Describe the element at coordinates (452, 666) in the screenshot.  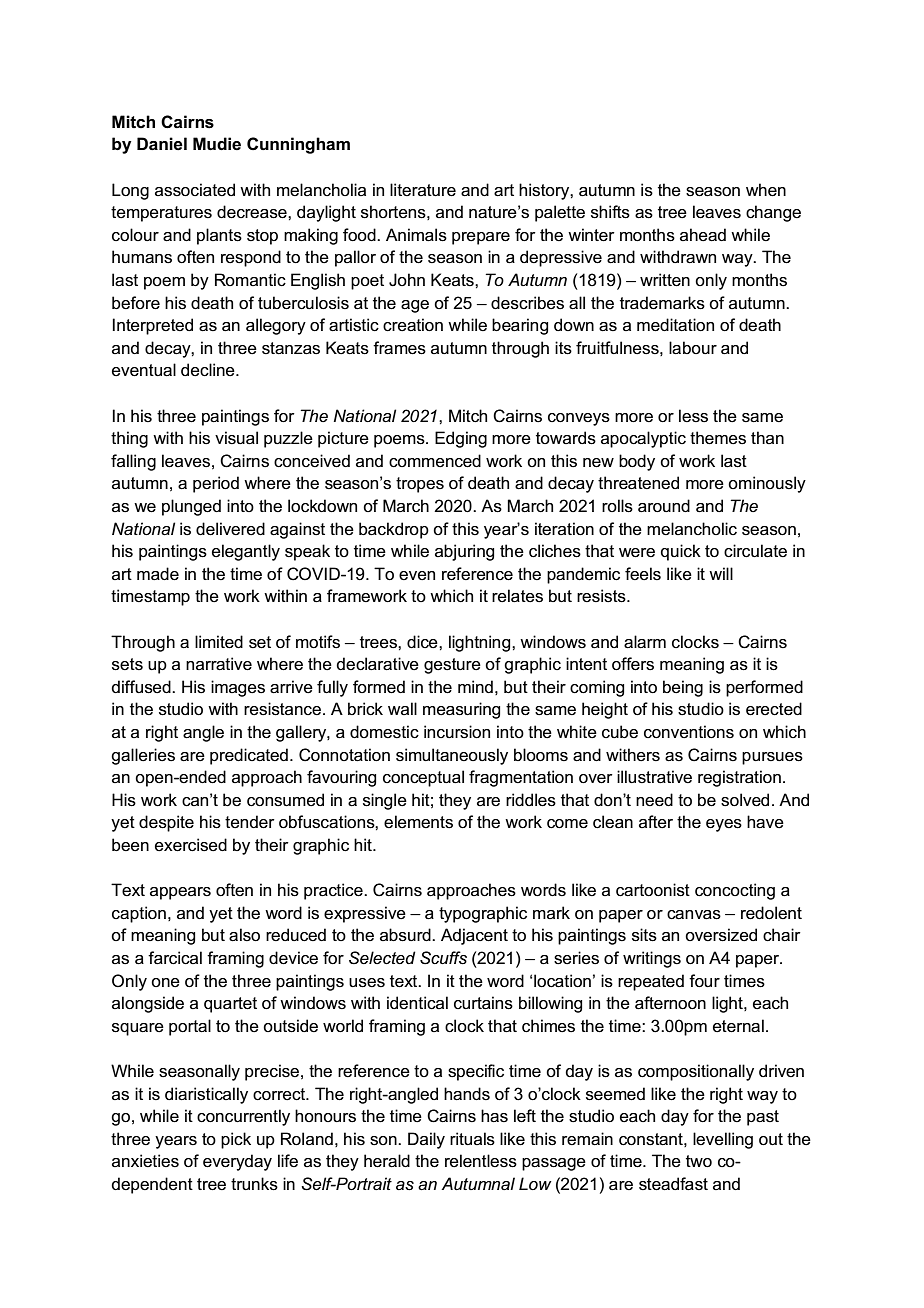
I see `gesture` at that location.
